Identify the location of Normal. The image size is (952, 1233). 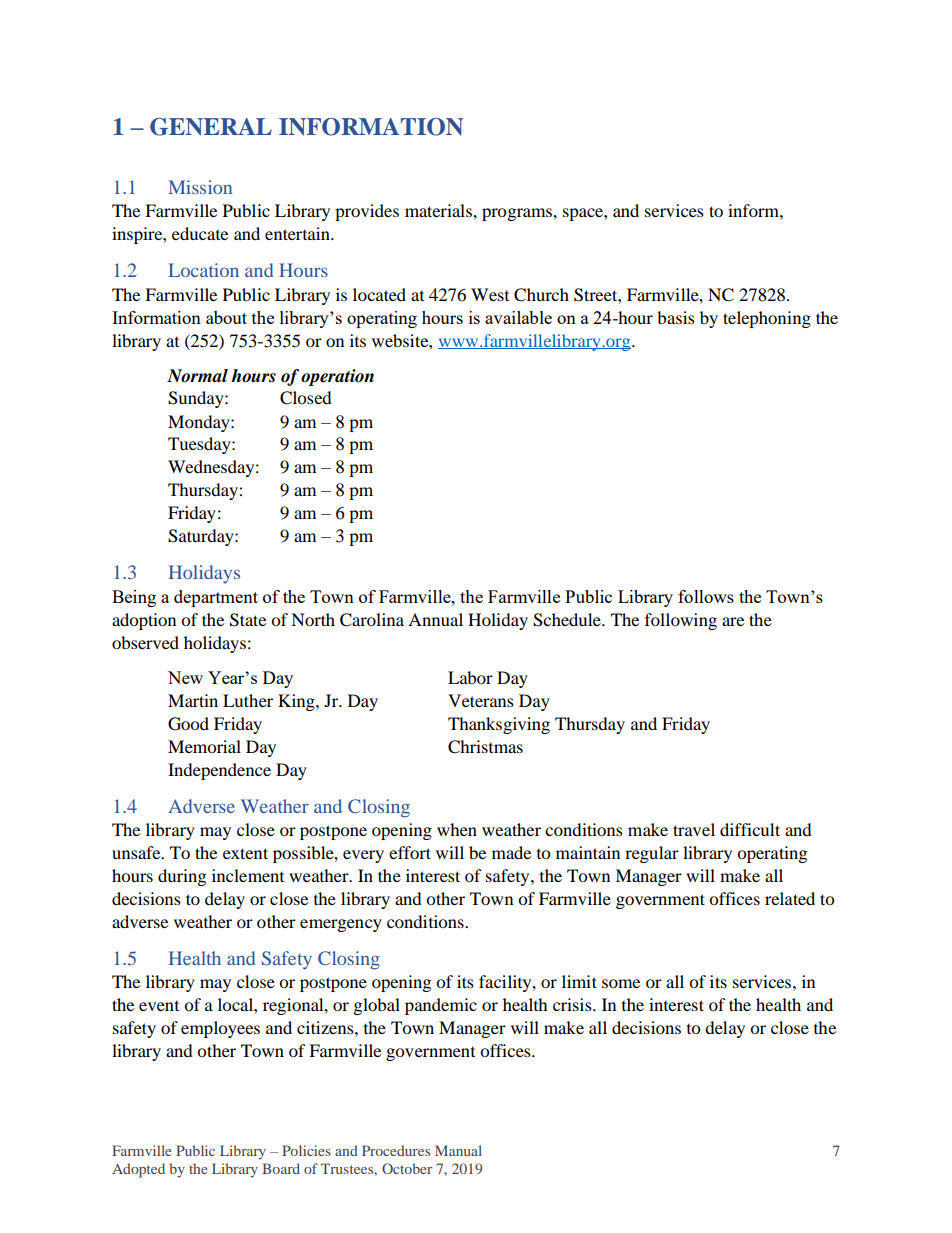
(197, 376).
